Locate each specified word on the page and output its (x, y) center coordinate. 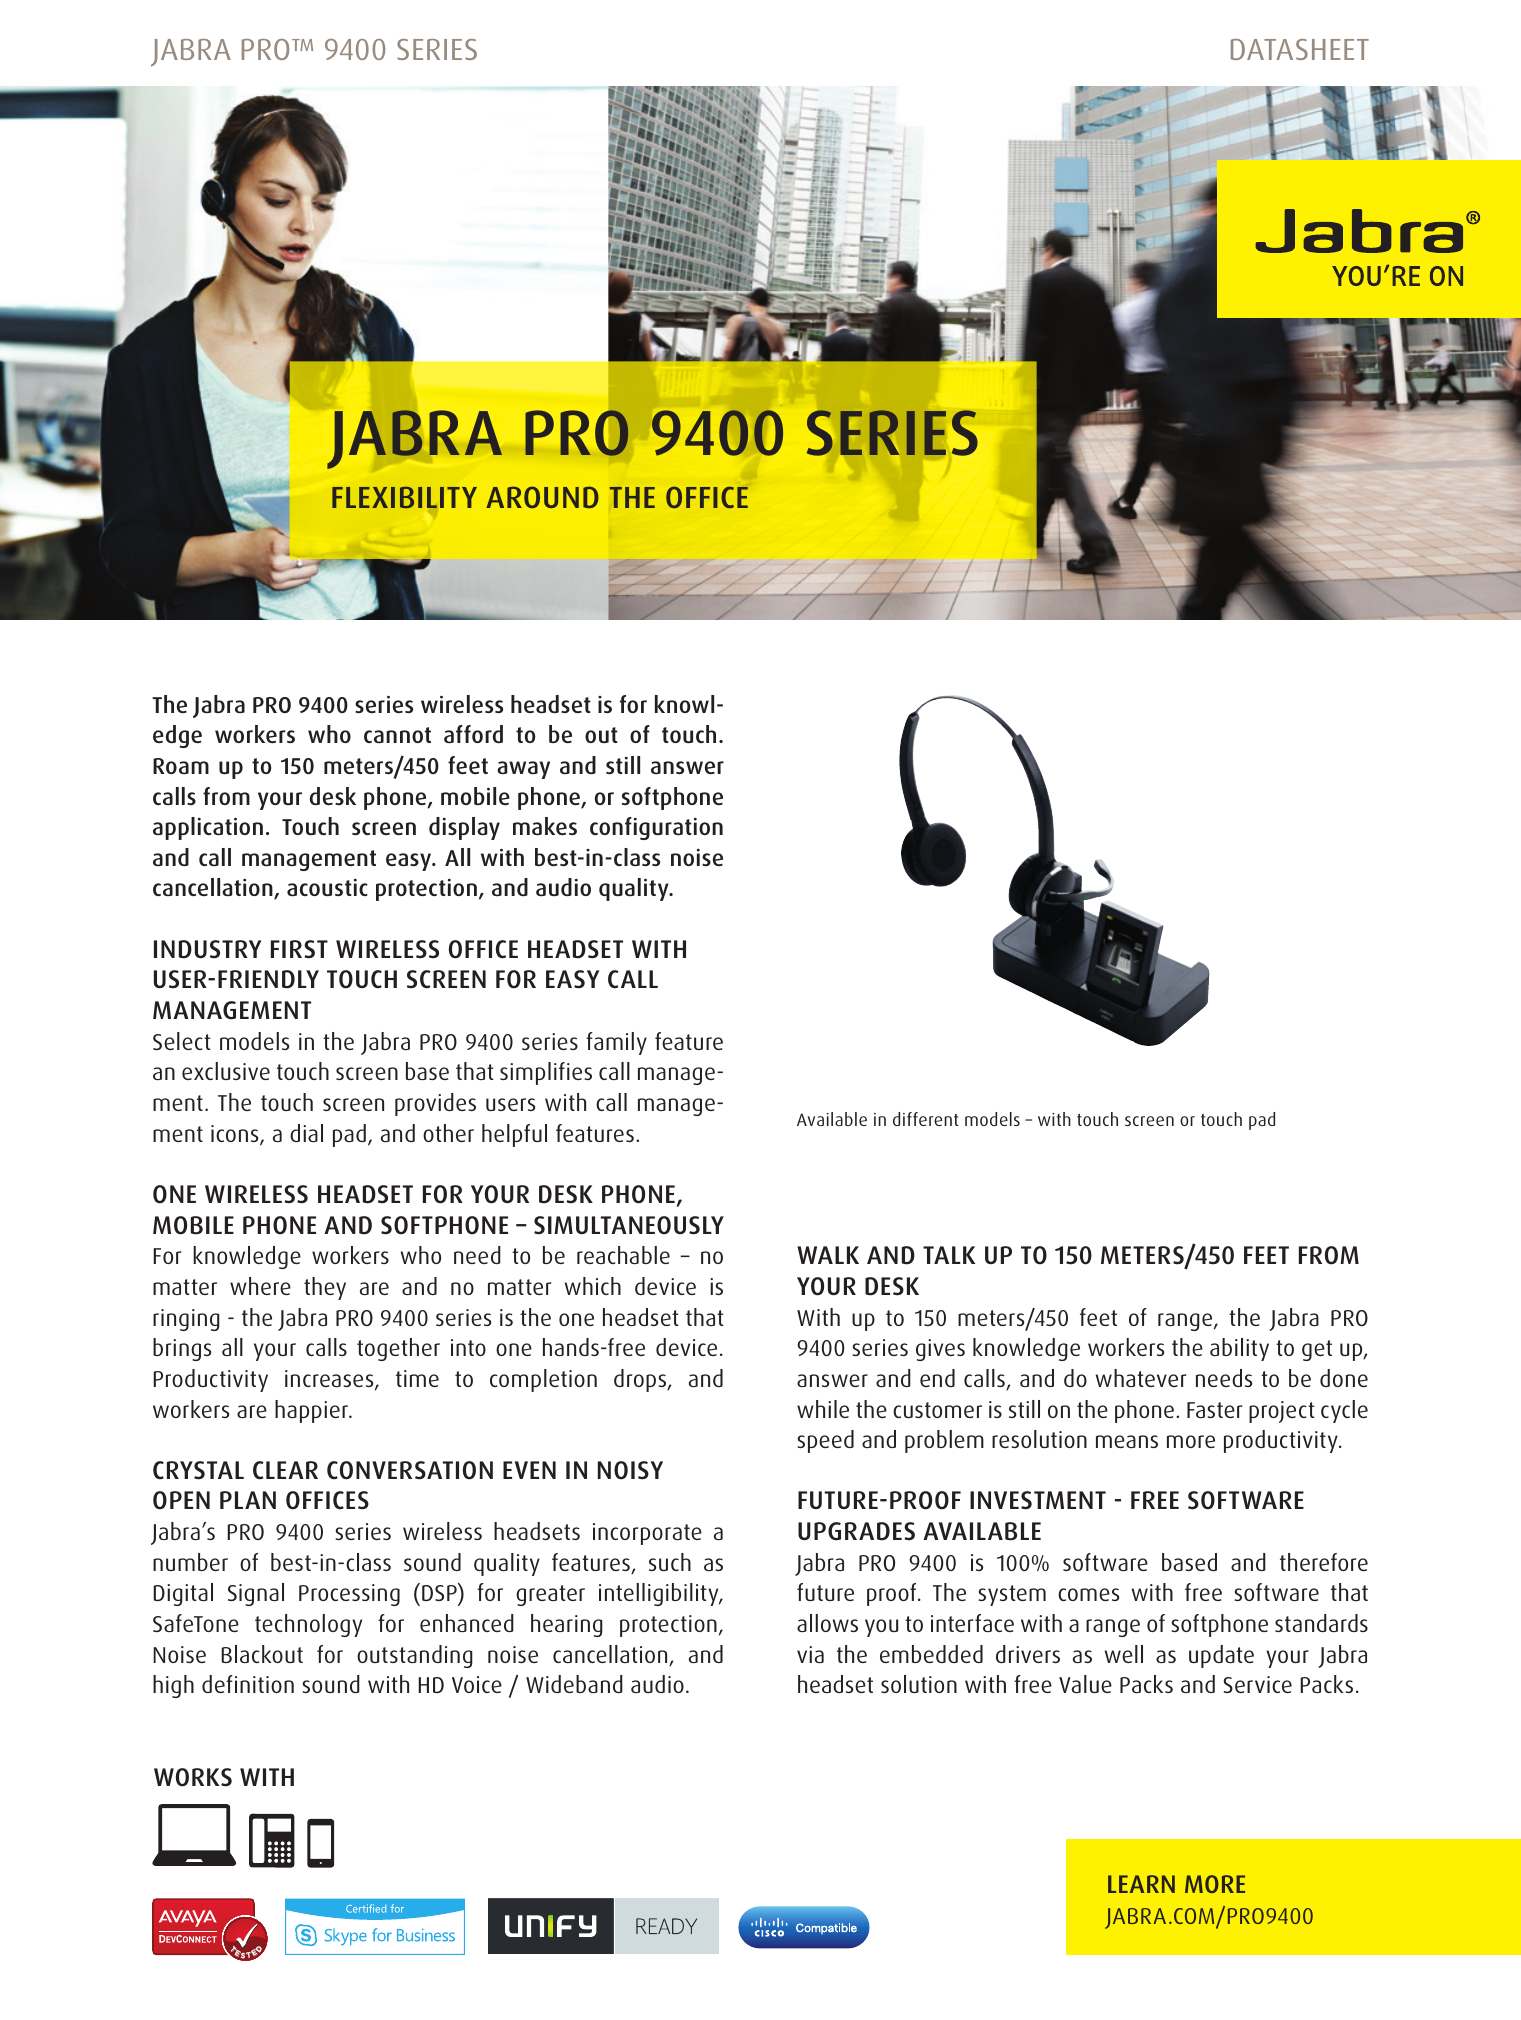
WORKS (193, 1777)
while (823, 1409)
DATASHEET (1300, 49)
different (926, 1119)
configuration (656, 828)
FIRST (299, 949)
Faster (1214, 1410)
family (616, 1043)
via (810, 1654)
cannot (397, 735)
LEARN (1141, 1884)
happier (312, 1411)
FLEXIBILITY (404, 497)
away (523, 770)
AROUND (542, 497)
